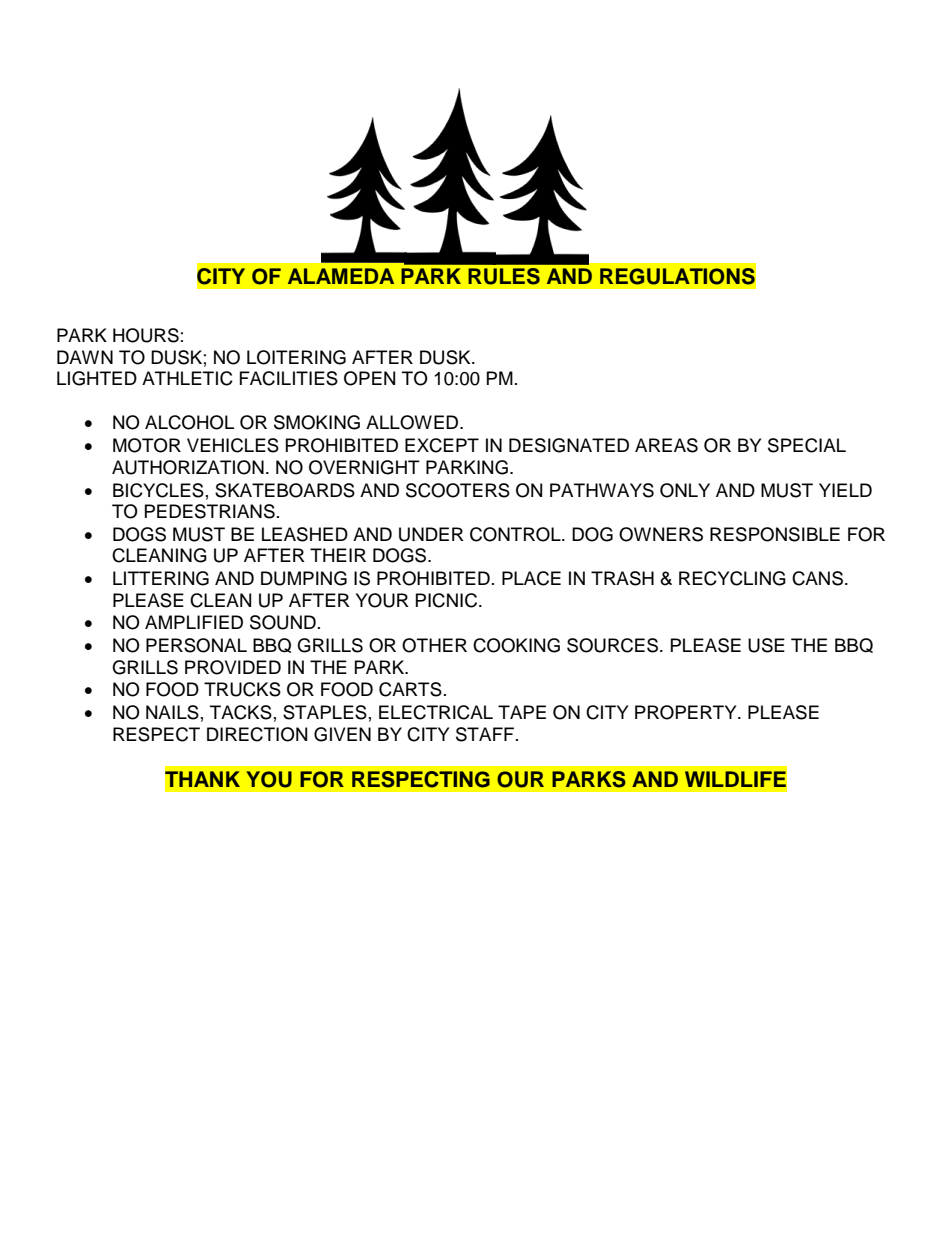 The width and height of the page is (952, 1233). Describe the element at coordinates (189, 422) in the page. I see `ALCOHOL` at that location.
